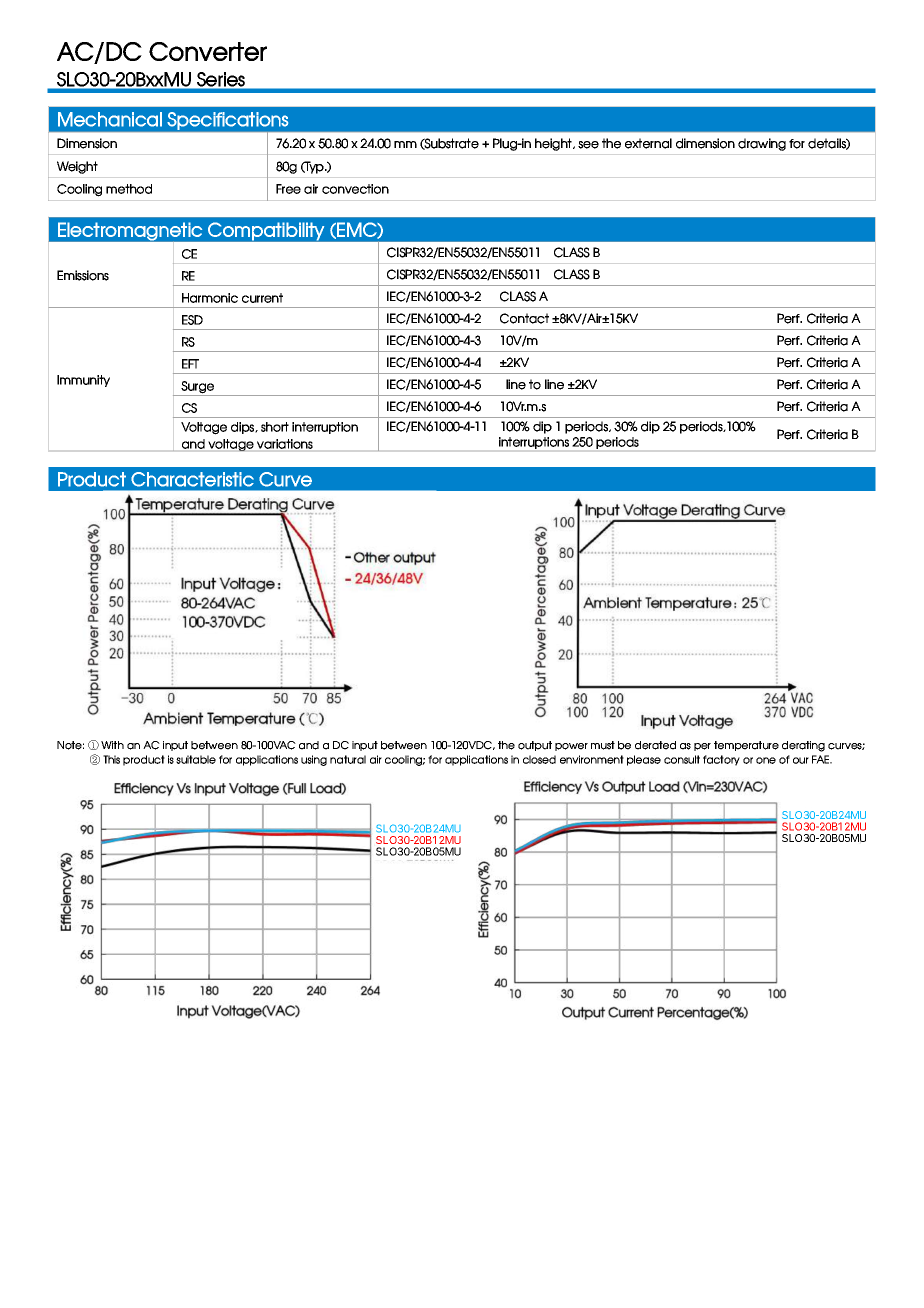 The image size is (924, 1308). I want to click on With, so click(112, 745).
